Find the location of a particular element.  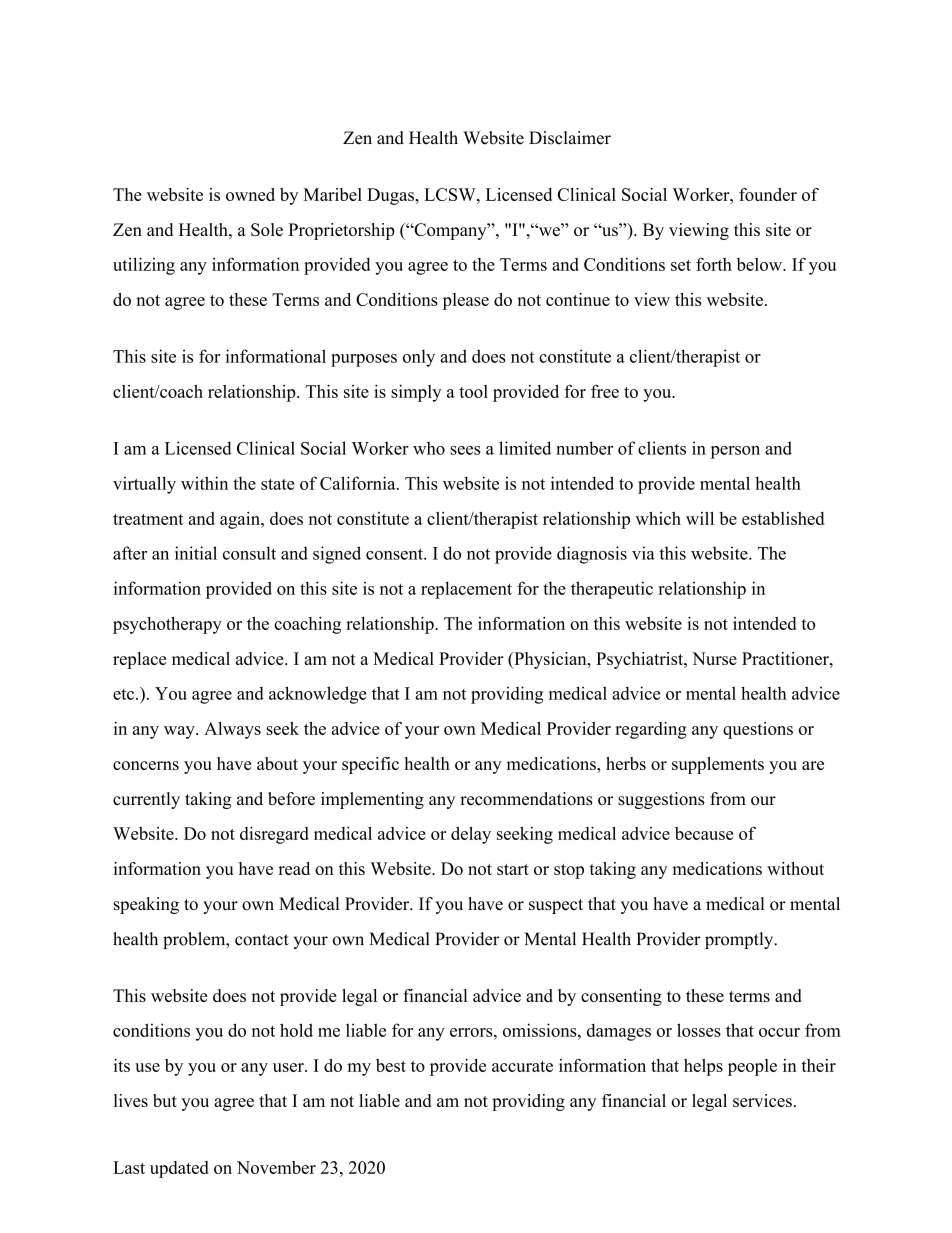

tool is located at coordinates (473, 391).
